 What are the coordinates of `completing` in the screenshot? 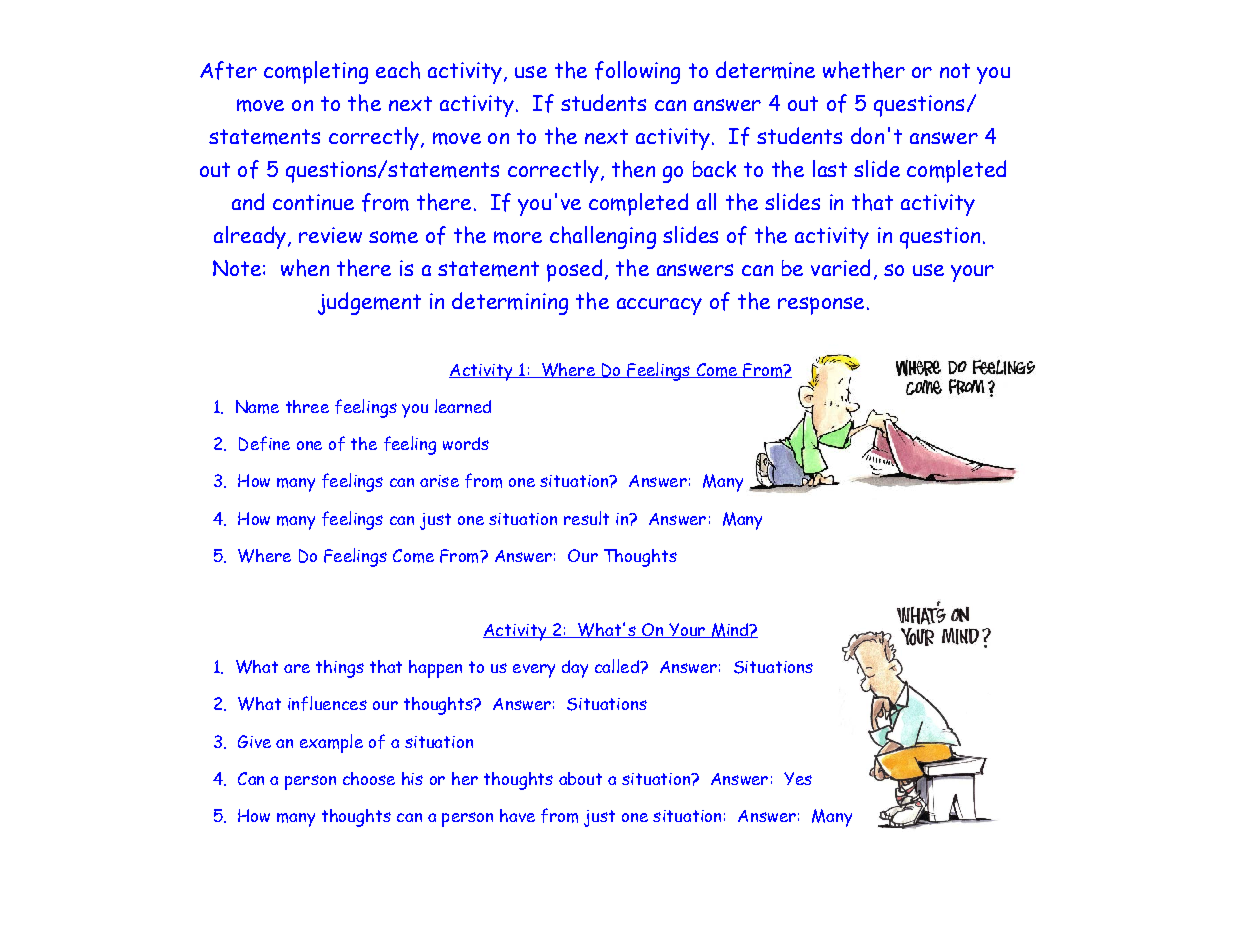 It's located at (316, 72).
